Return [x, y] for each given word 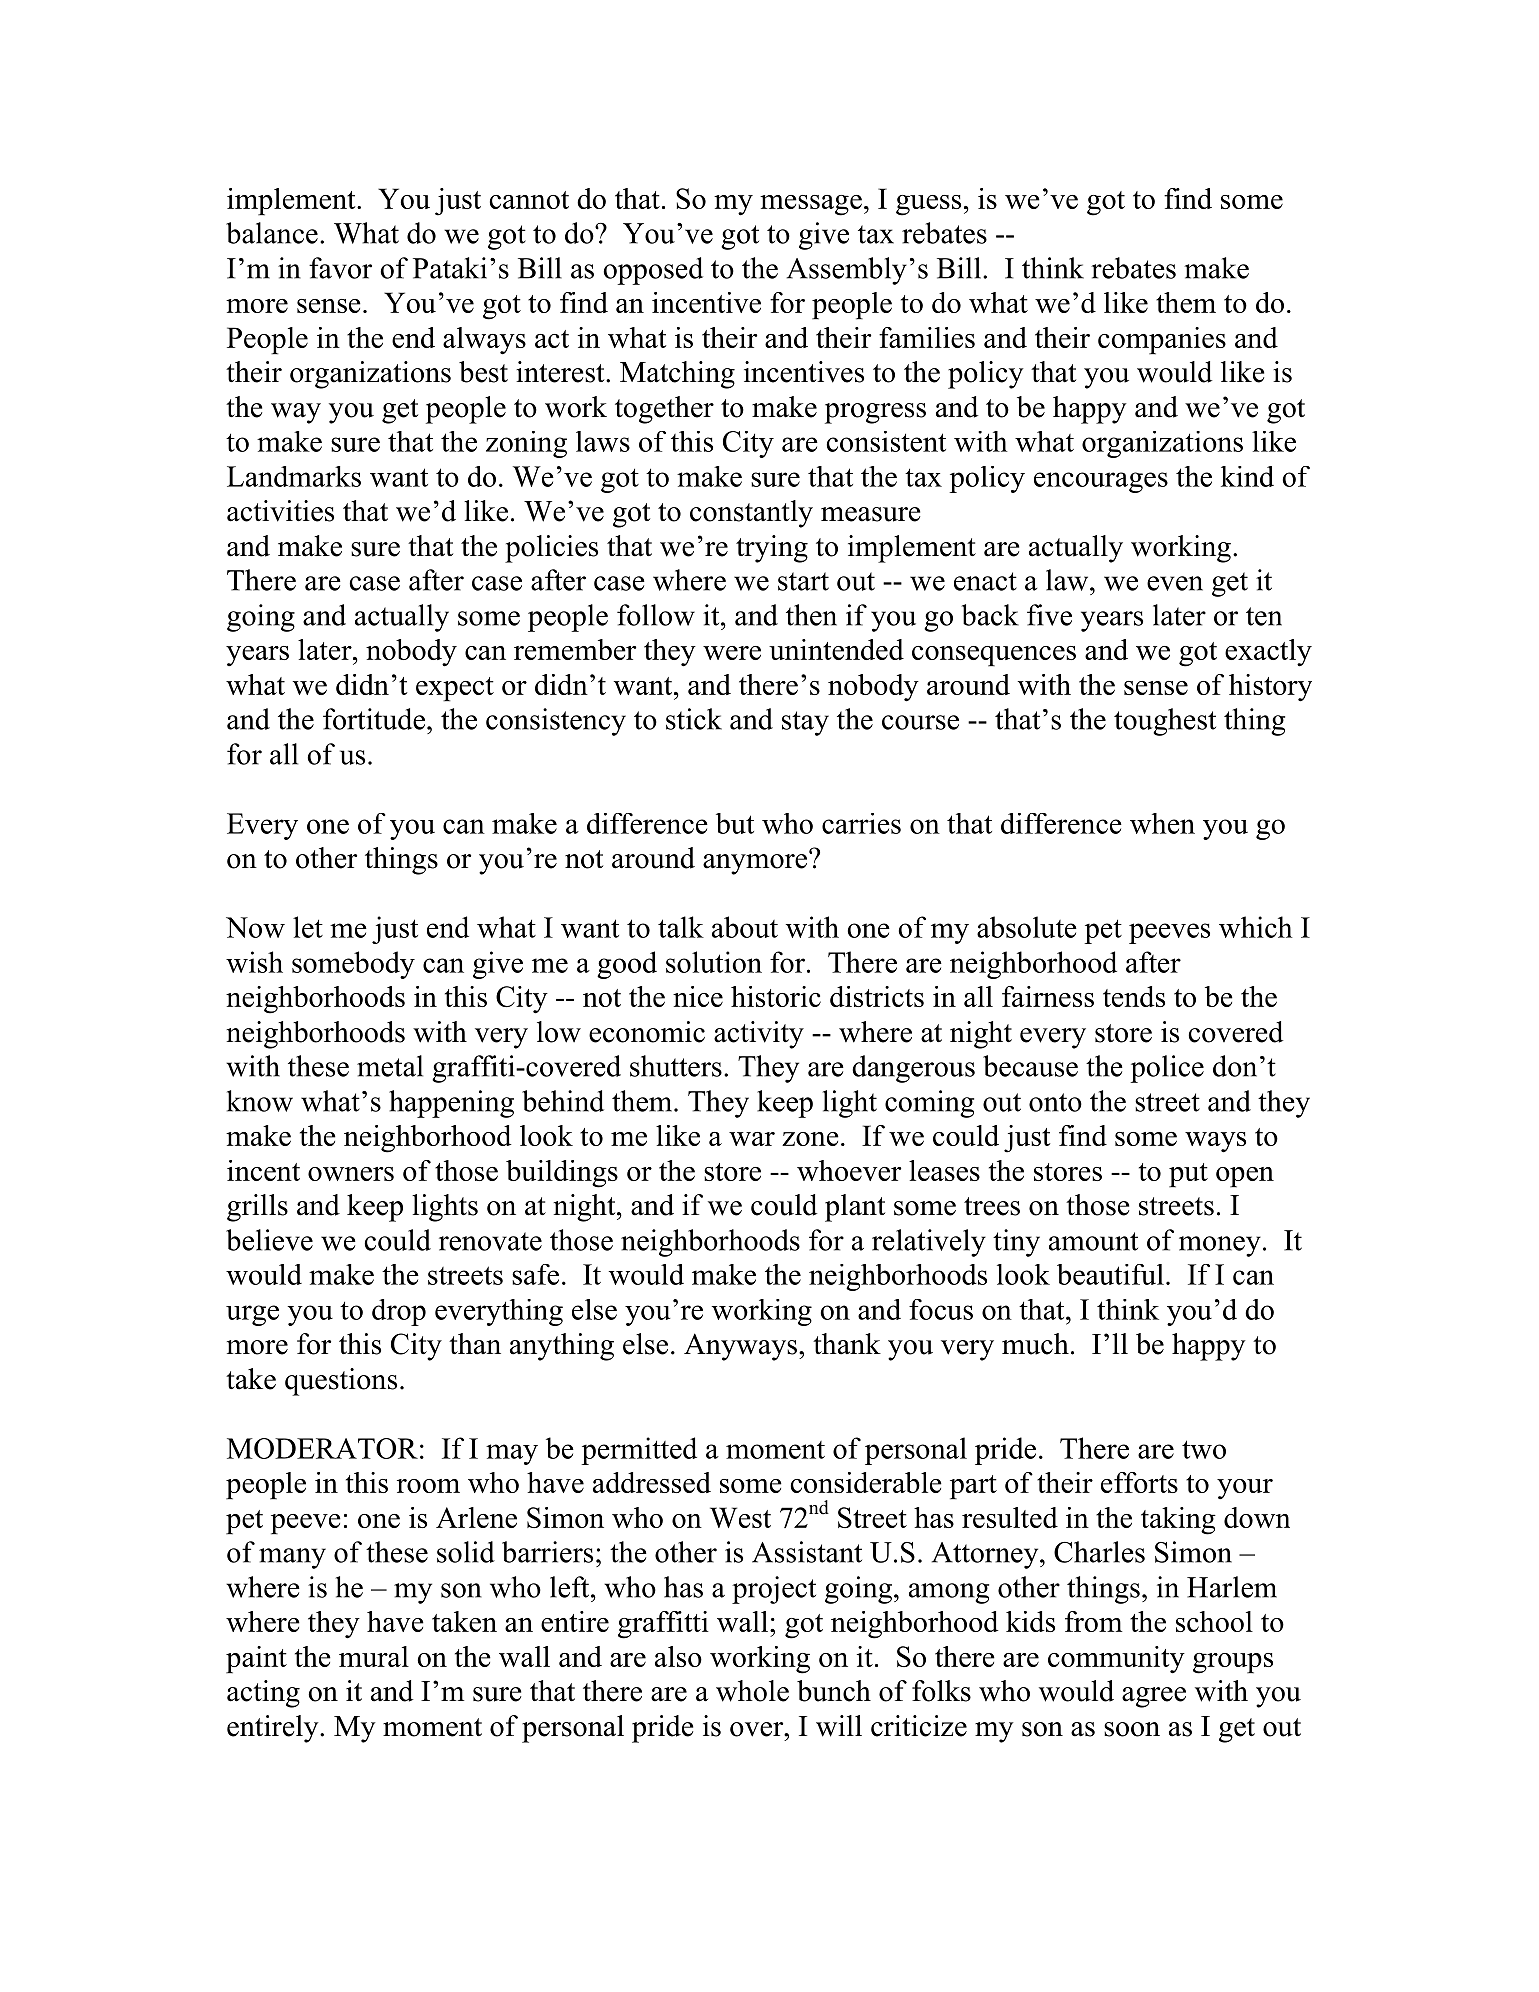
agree [1154, 1697]
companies [1162, 341]
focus [941, 1309]
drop [399, 1312]
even [1175, 583]
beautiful [1110, 1274]
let [308, 927]
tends [1134, 996]
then [811, 615]
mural [374, 1656]
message [811, 205]
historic [776, 996]
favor [340, 268]
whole [752, 1691]
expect [455, 689]
